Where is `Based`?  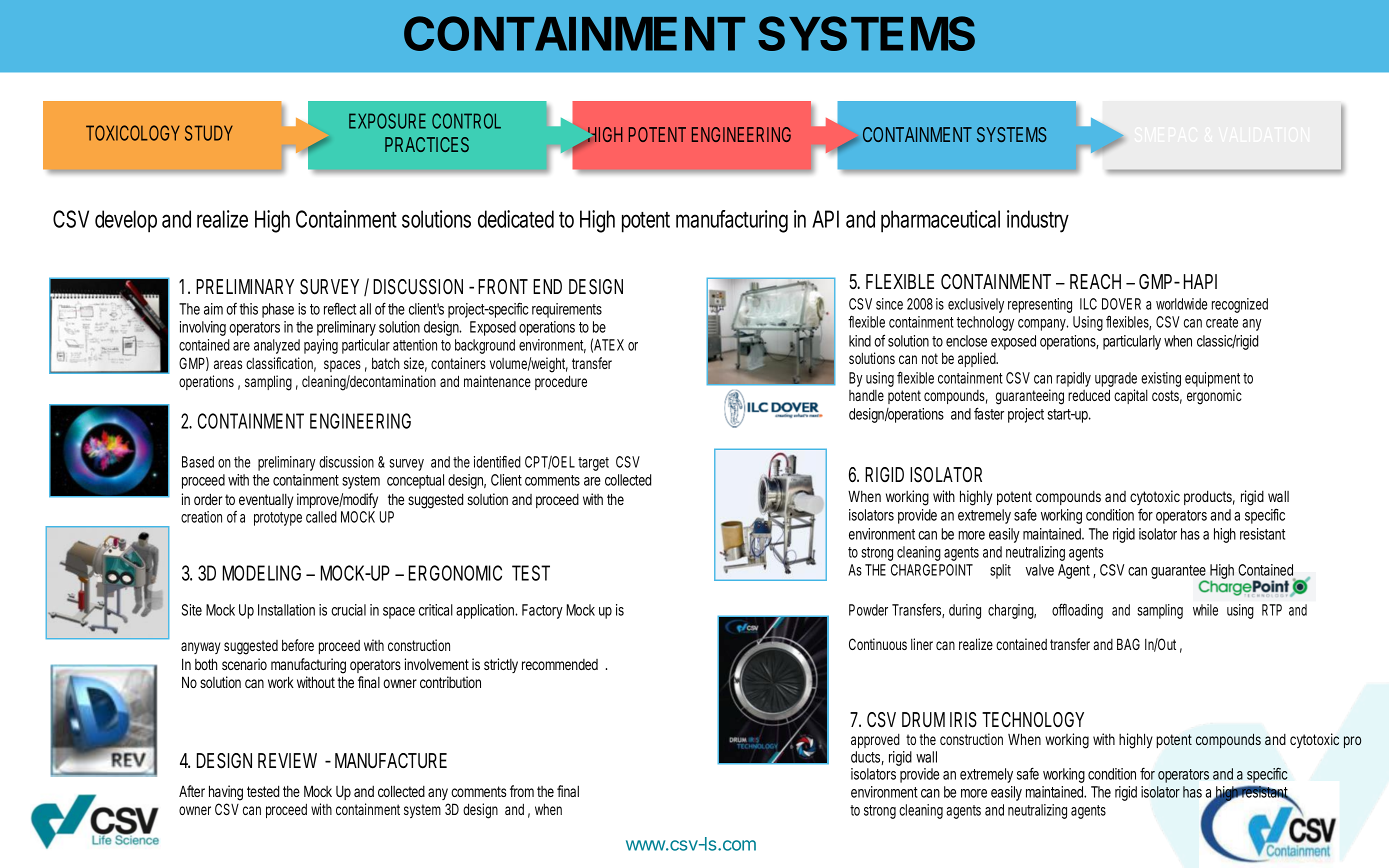
Based is located at coordinates (198, 462).
